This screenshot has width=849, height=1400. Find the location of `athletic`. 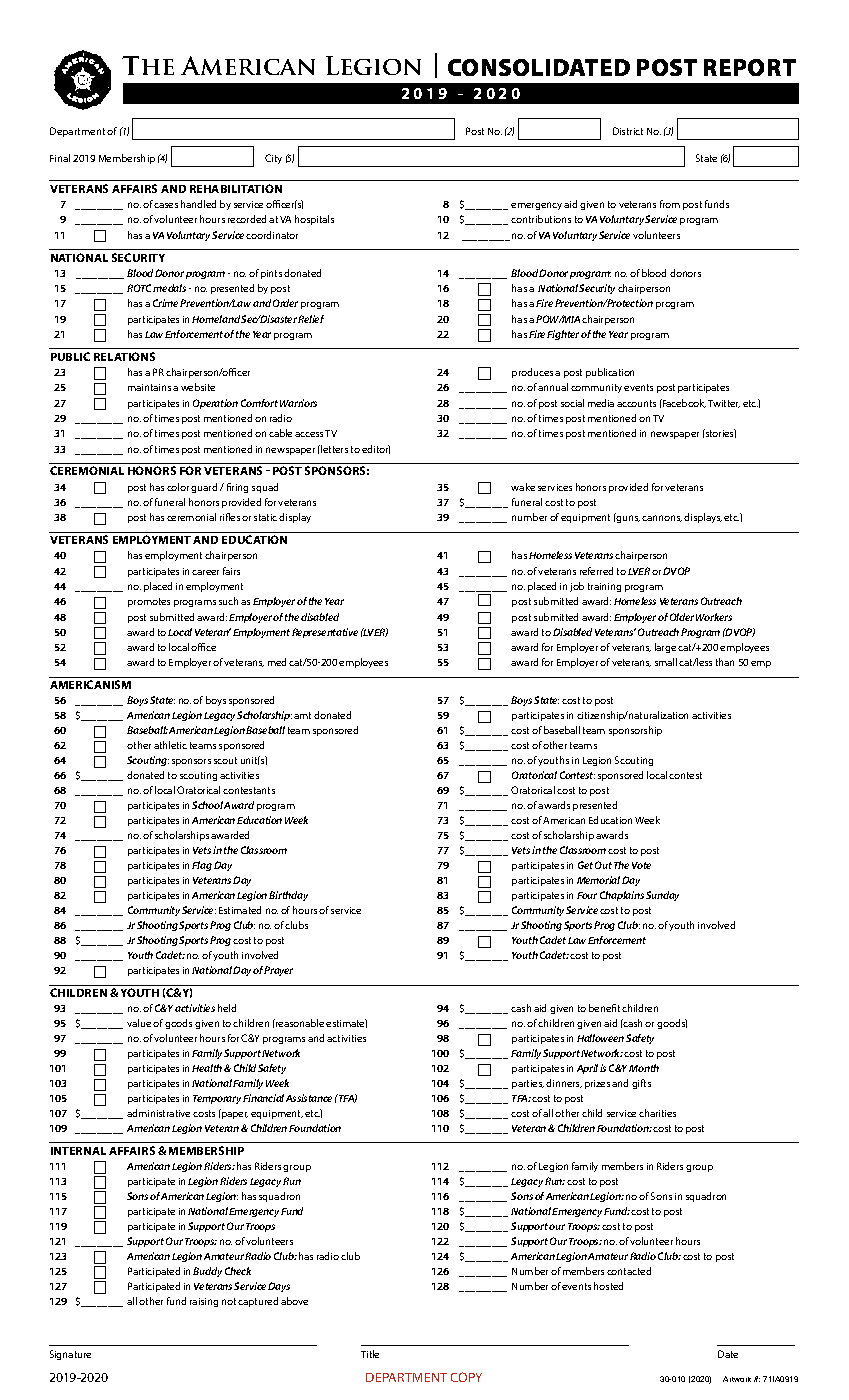

athletic is located at coordinates (170, 745).
